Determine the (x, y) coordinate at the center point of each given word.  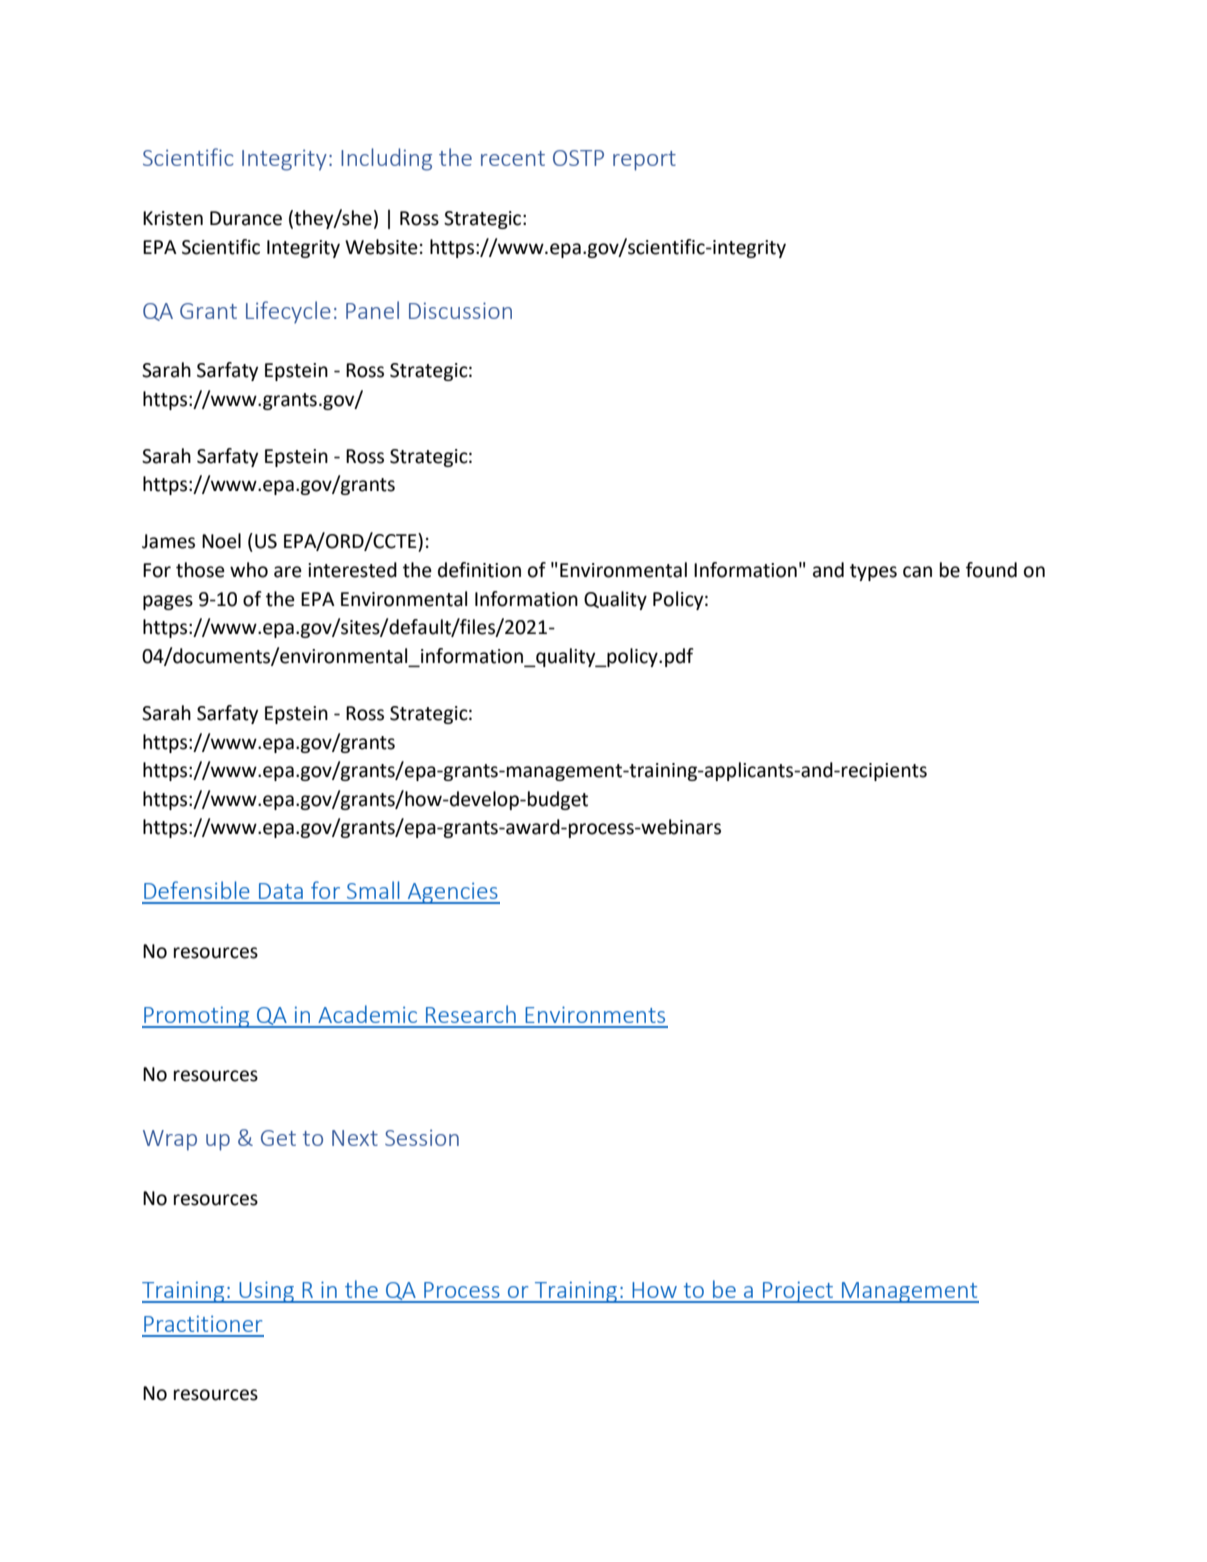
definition (479, 570)
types (873, 572)
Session (422, 1137)
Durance (246, 218)
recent (513, 158)
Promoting (197, 1017)
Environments (595, 1014)
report (644, 161)
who (249, 570)
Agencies (452, 893)
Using (266, 1292)
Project (798, 1292)
